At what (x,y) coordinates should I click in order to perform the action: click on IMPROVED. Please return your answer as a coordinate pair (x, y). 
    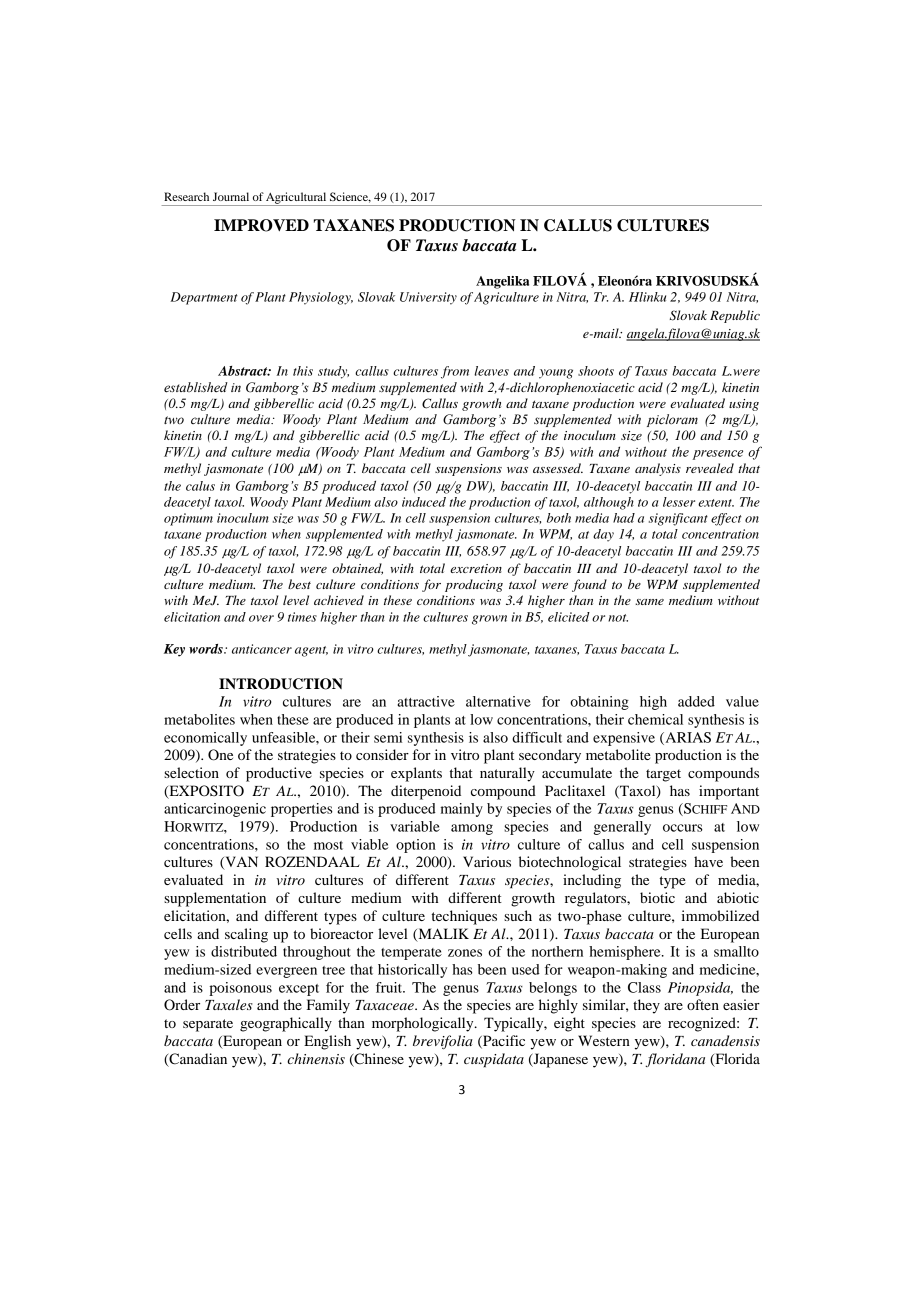
    Looking at the image, I should click on (261, 225).
